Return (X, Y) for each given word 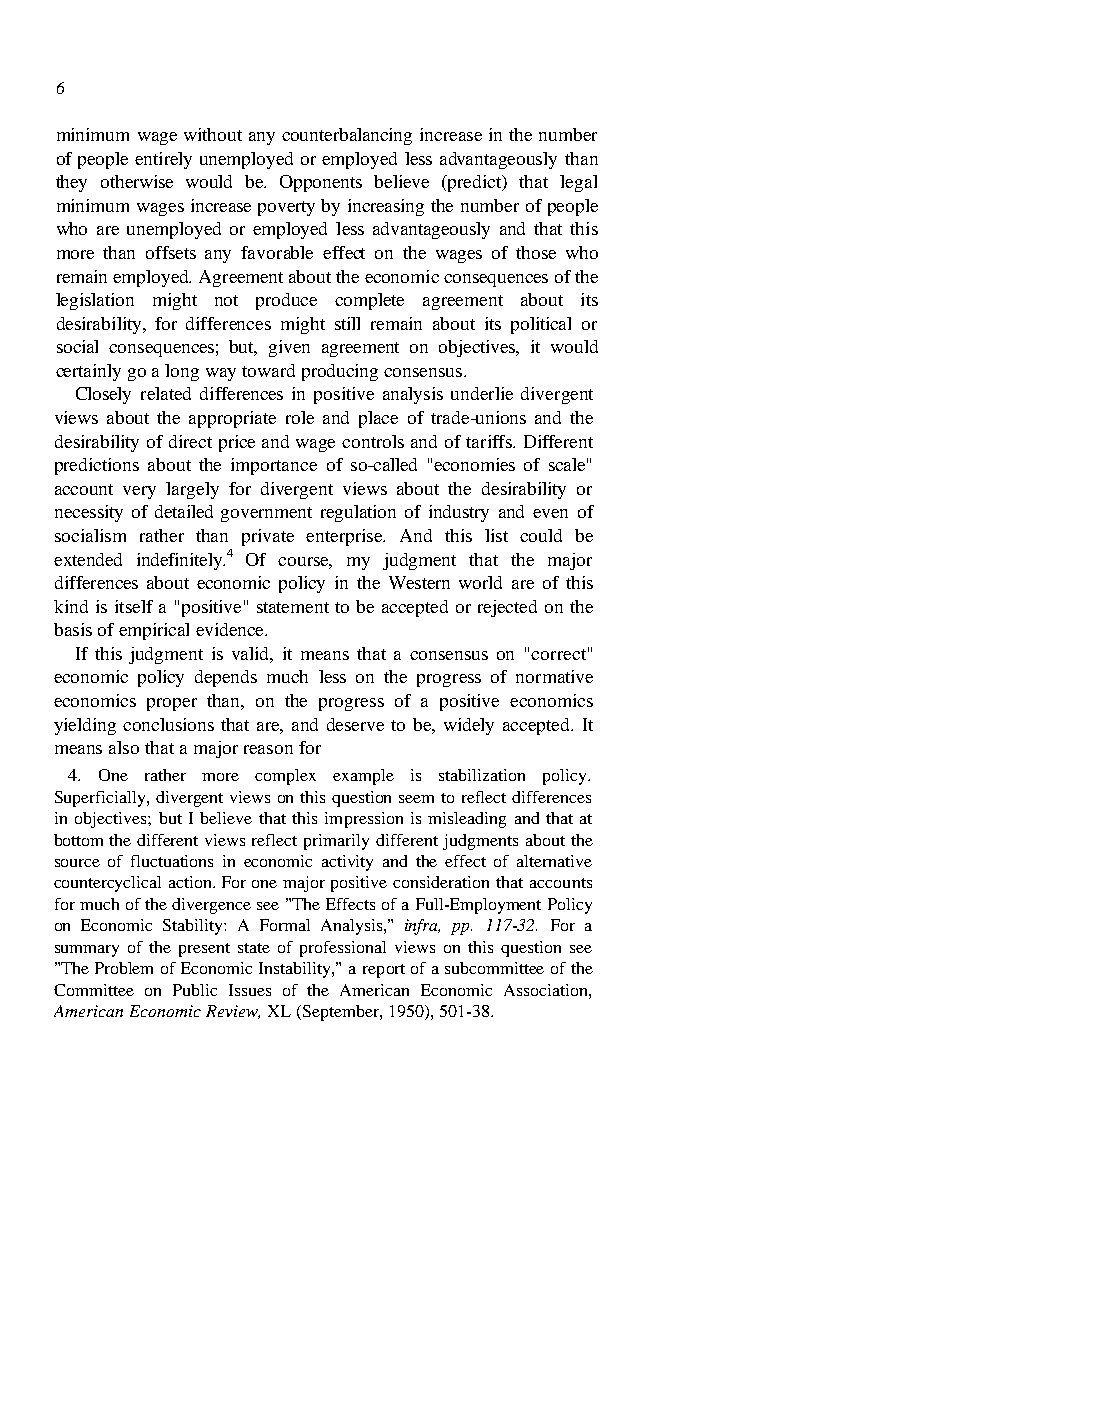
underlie (482, 393)
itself (134, 606)
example (363, 777)
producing (340, 372)
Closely (103, 395)
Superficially (101, 799)
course (305, 562)
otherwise (137, 181)
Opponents (321, 183)
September (340, 1013)
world (480, 582)
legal (578, 183)
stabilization (482, 775)
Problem (124, 968)
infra (422, 927)
